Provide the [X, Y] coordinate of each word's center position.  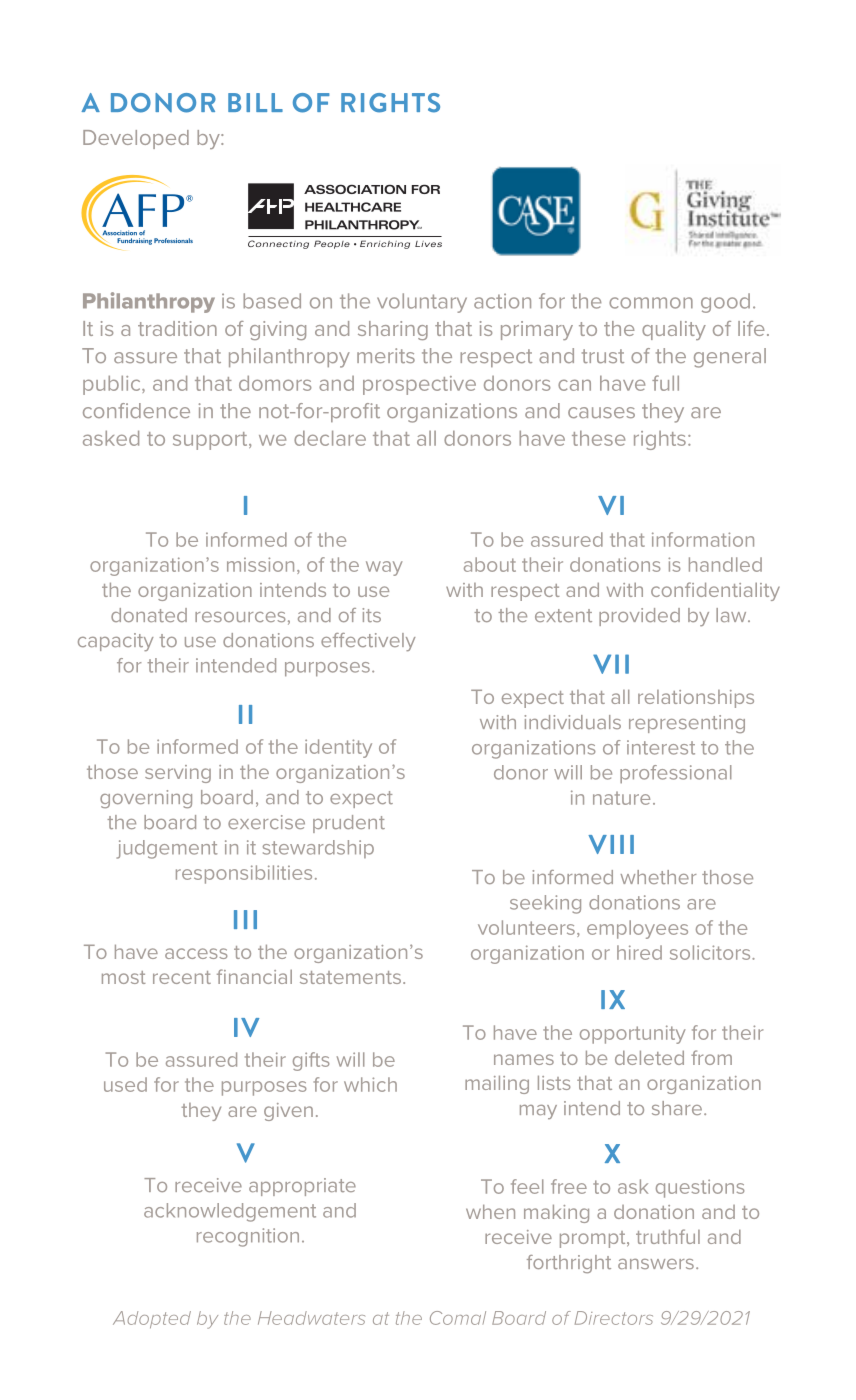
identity [338, 748]
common [651, 303]
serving [178, 774]
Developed [136, 139]
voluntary [422, 303]
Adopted [152, 1319]
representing [687, 724]
